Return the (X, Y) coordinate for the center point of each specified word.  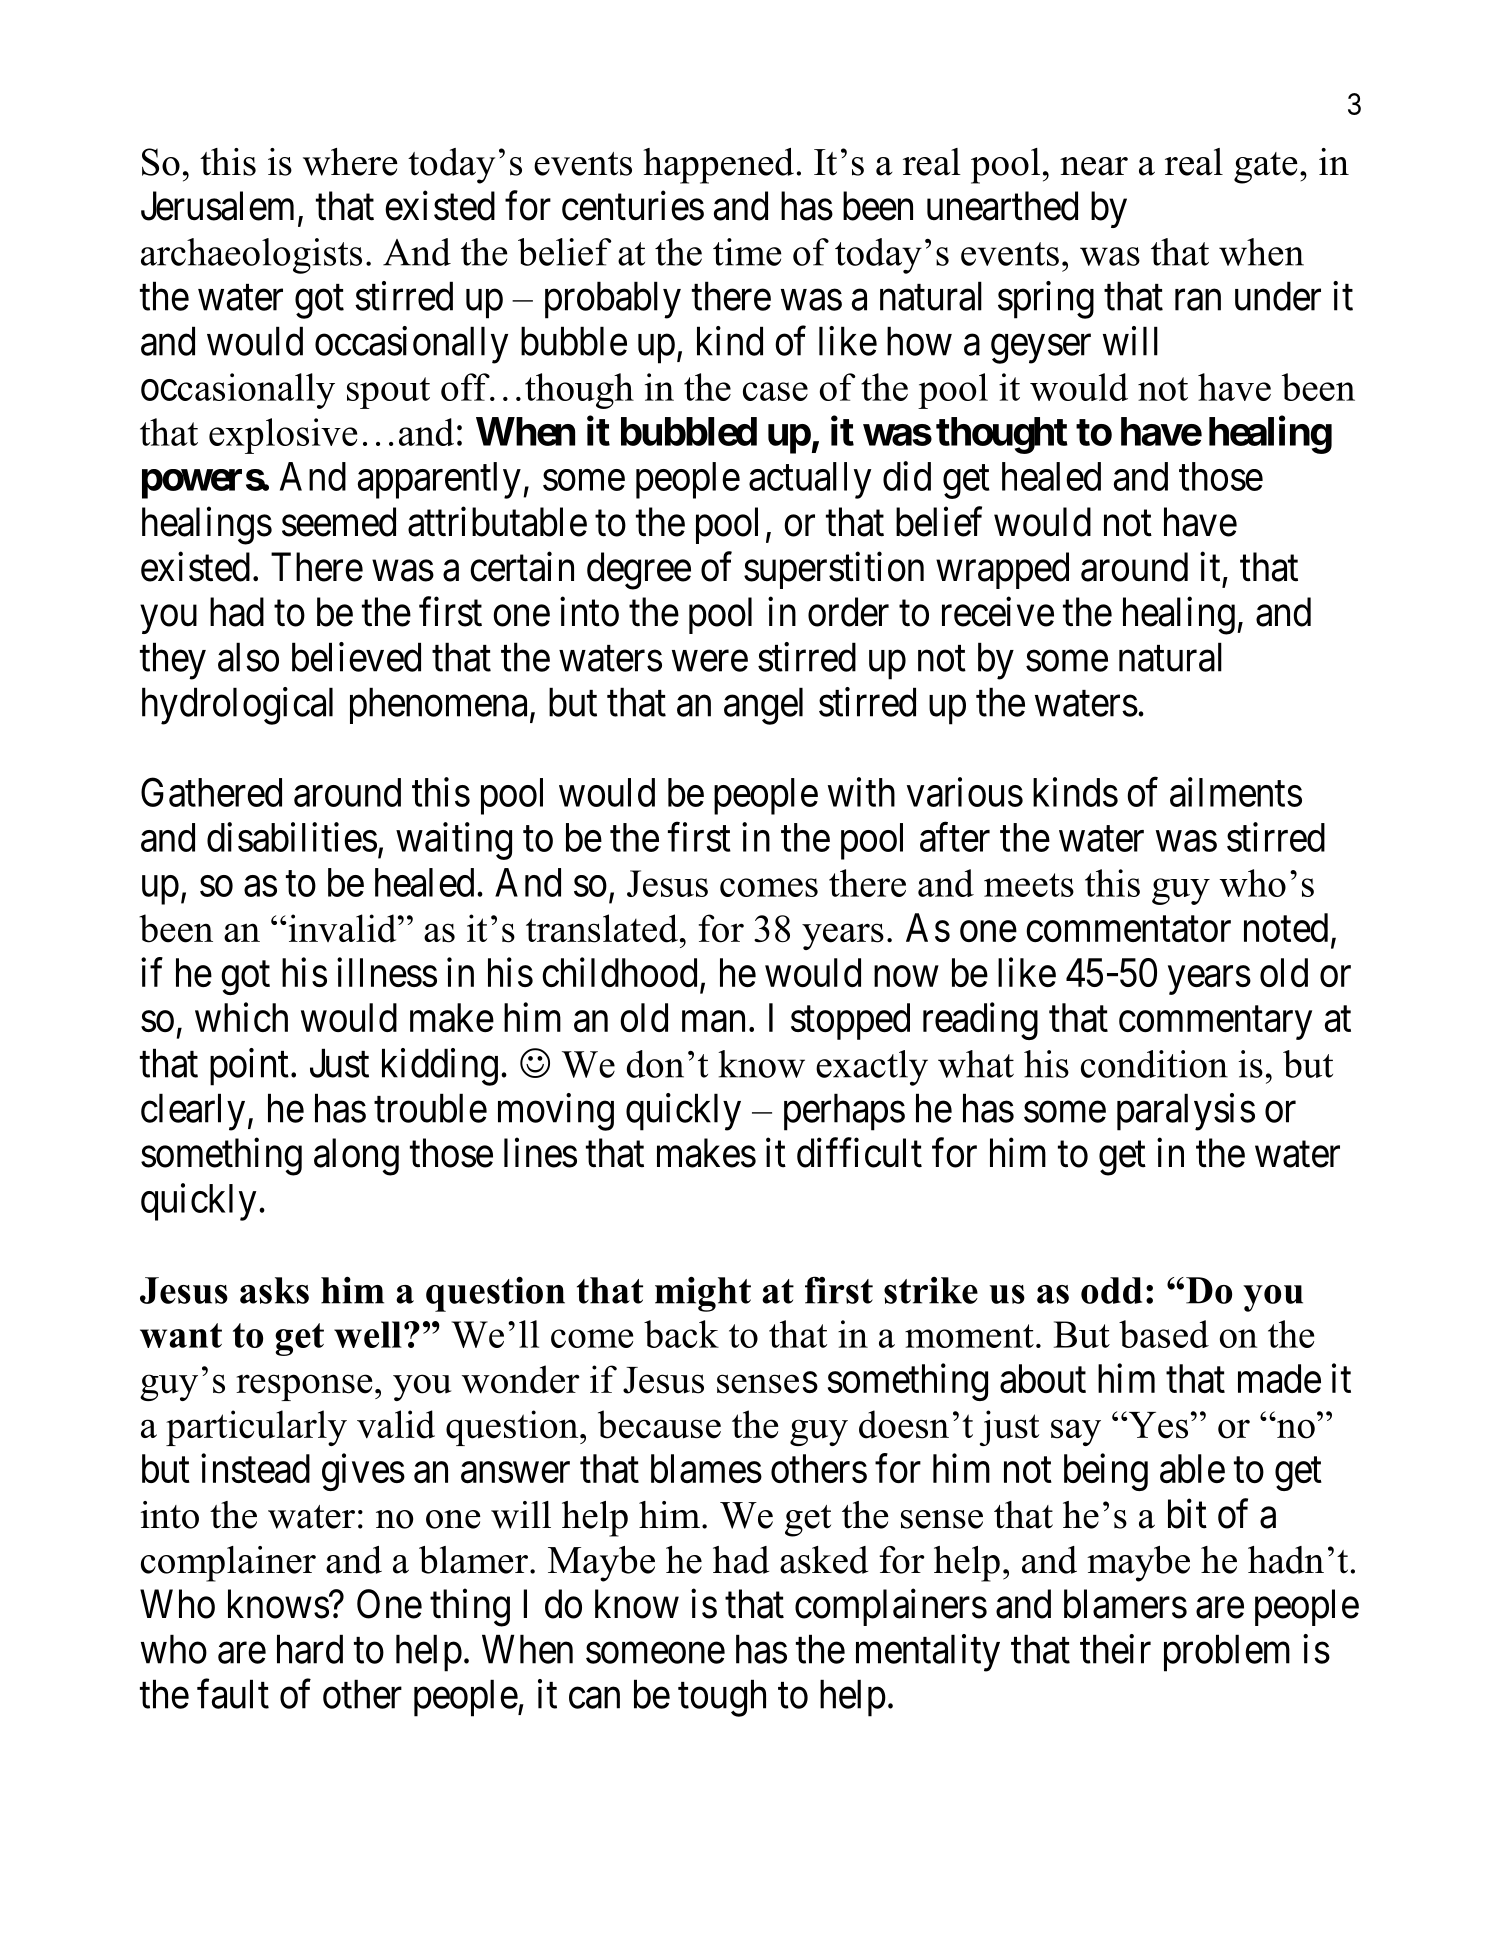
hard (310, 1649)
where (350, 162)
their (1115, 1649)
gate (1266, 168)
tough (722, 1698)
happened (718, 166)
